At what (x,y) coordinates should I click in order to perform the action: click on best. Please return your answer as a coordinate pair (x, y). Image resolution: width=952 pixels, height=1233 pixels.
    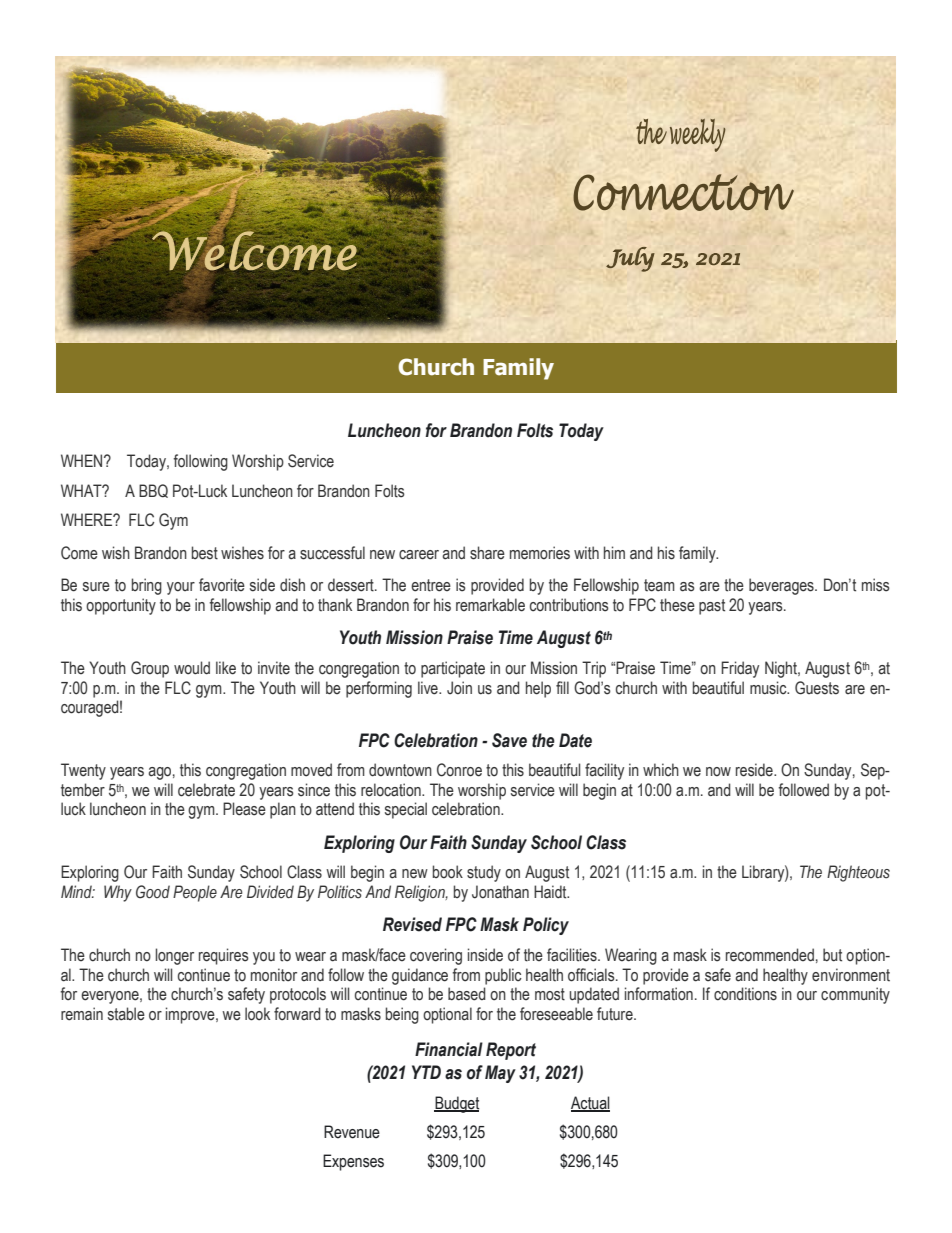
    Looking at the image, I should click on (205, 553).
